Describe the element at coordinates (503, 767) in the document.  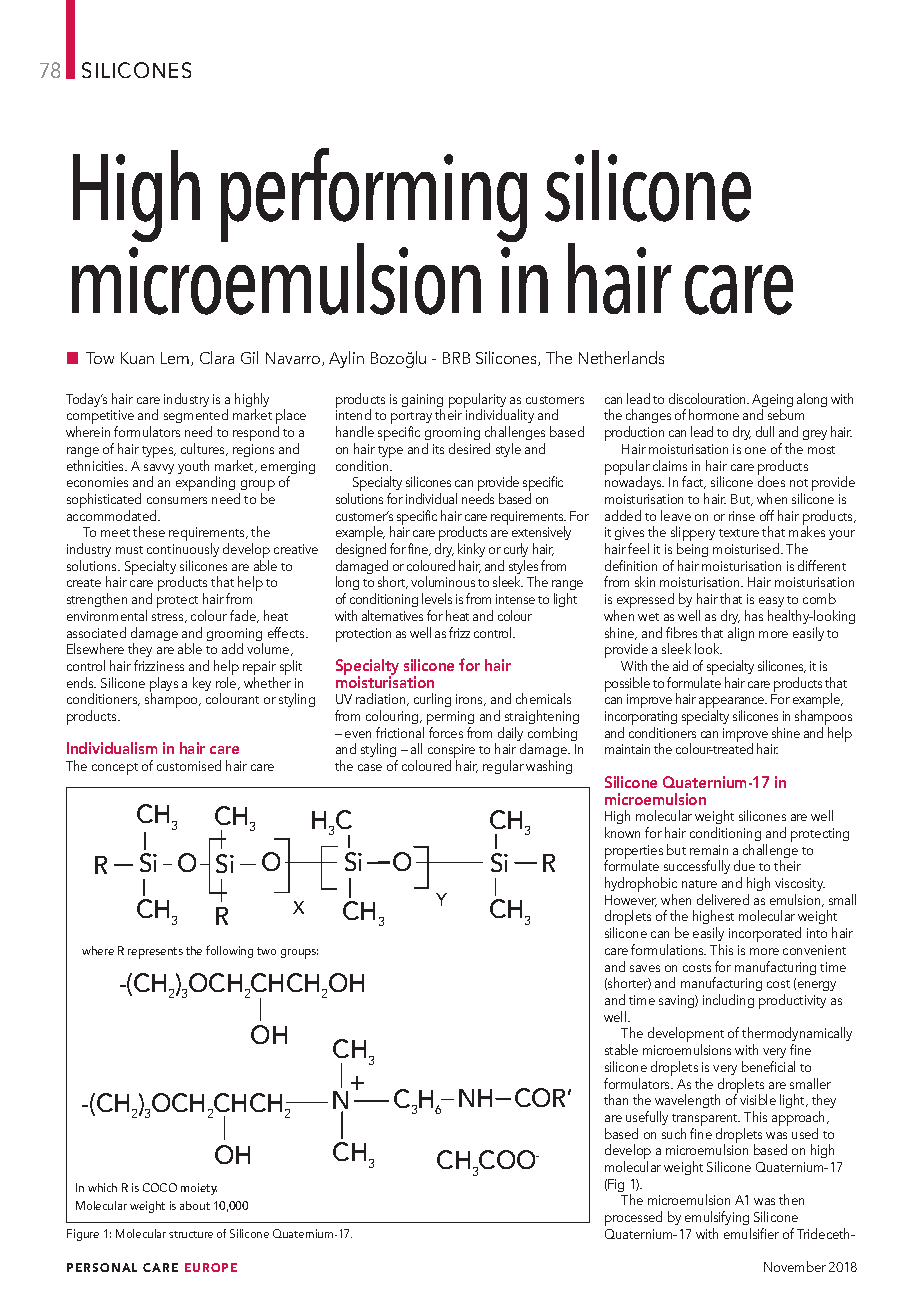
I see `regular` at that location.
